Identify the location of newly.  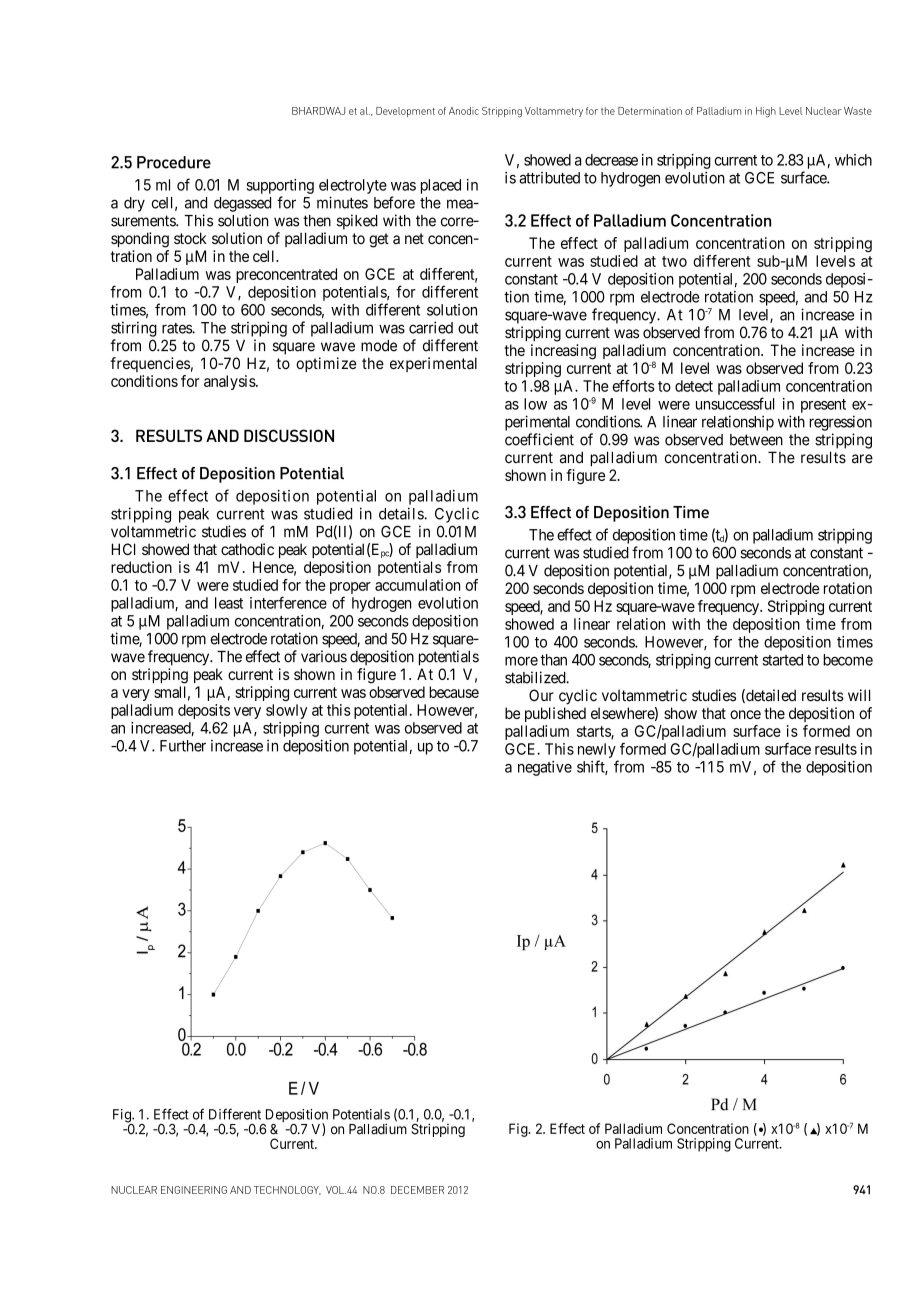
(597, 750).
